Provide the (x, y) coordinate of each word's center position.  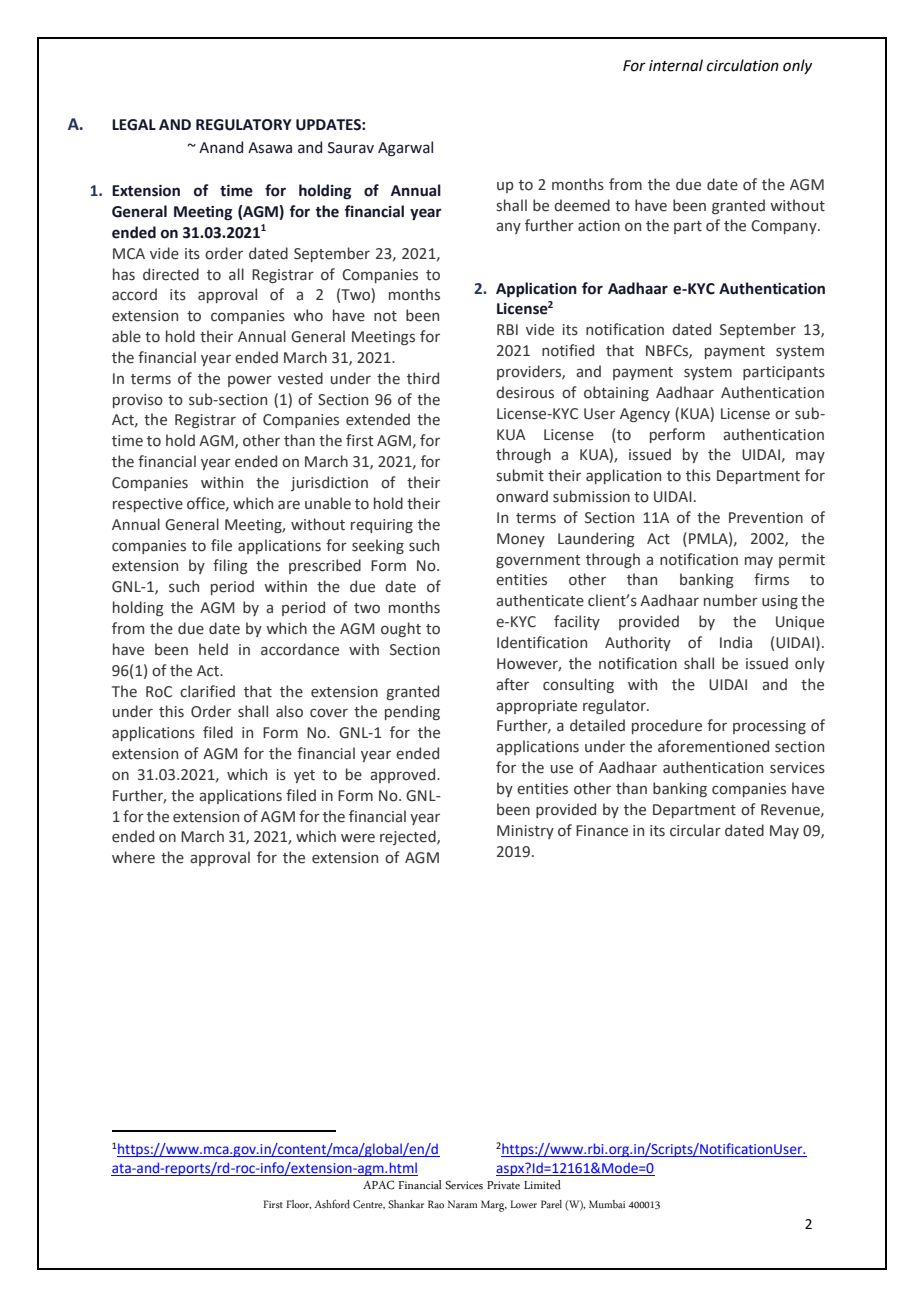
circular (695, 830)
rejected (409, 837)
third (423, 378)
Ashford (332, 1204)
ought (401, 629)
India (736, 642)
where (133, 857)
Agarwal (405, 149)
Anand (221, 147)
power (250, 381)
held (213, 649)
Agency (645, 415)
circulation (743, 65)
